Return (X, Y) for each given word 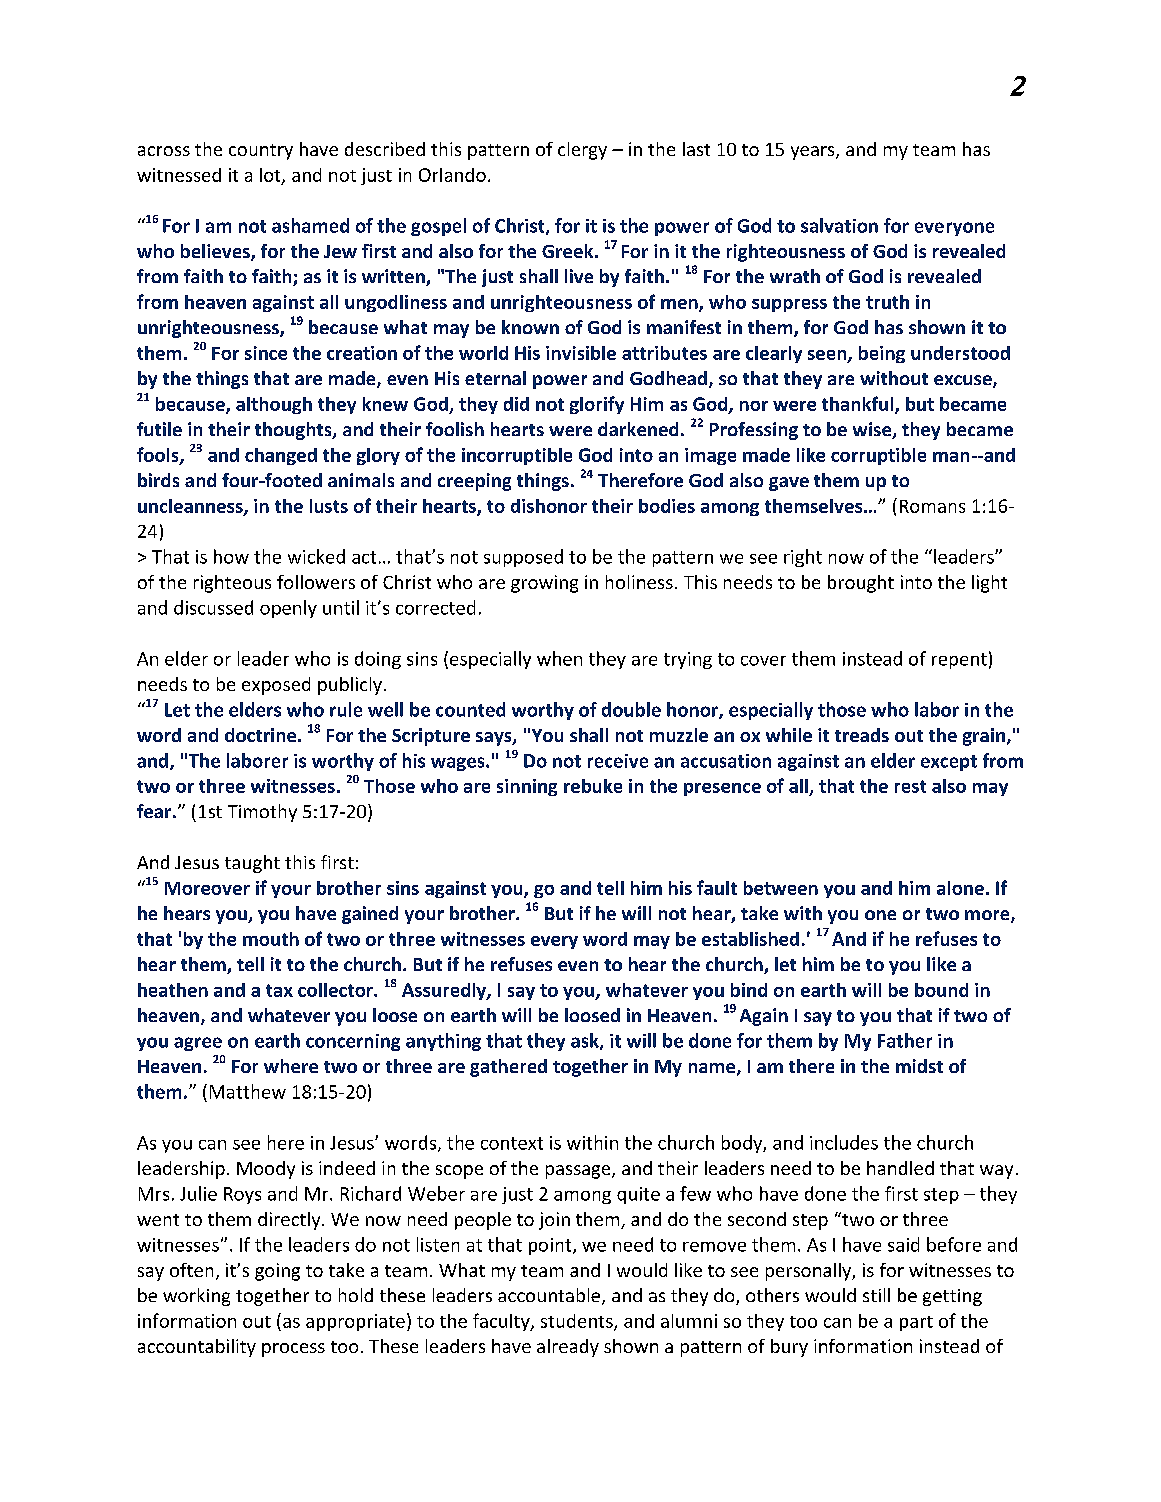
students (578, 1322)
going (277, 1272)
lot (271, 176)
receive (618, 761)
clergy (582, 151)
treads (862, 735)
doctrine (262, 735)
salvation (839, 225)
